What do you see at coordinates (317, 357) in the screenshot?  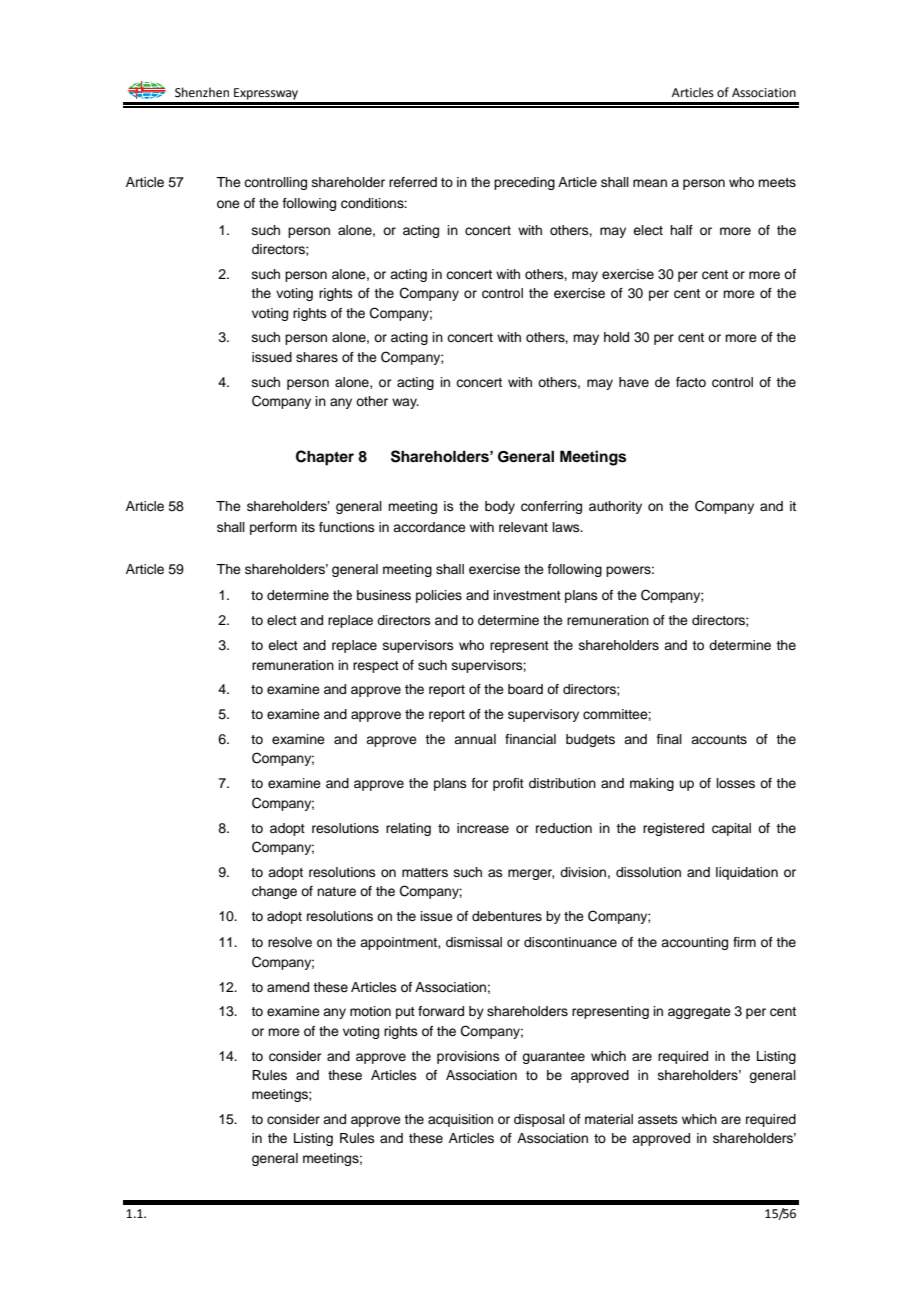 I see `shares` at bounding box center [317, 357].
